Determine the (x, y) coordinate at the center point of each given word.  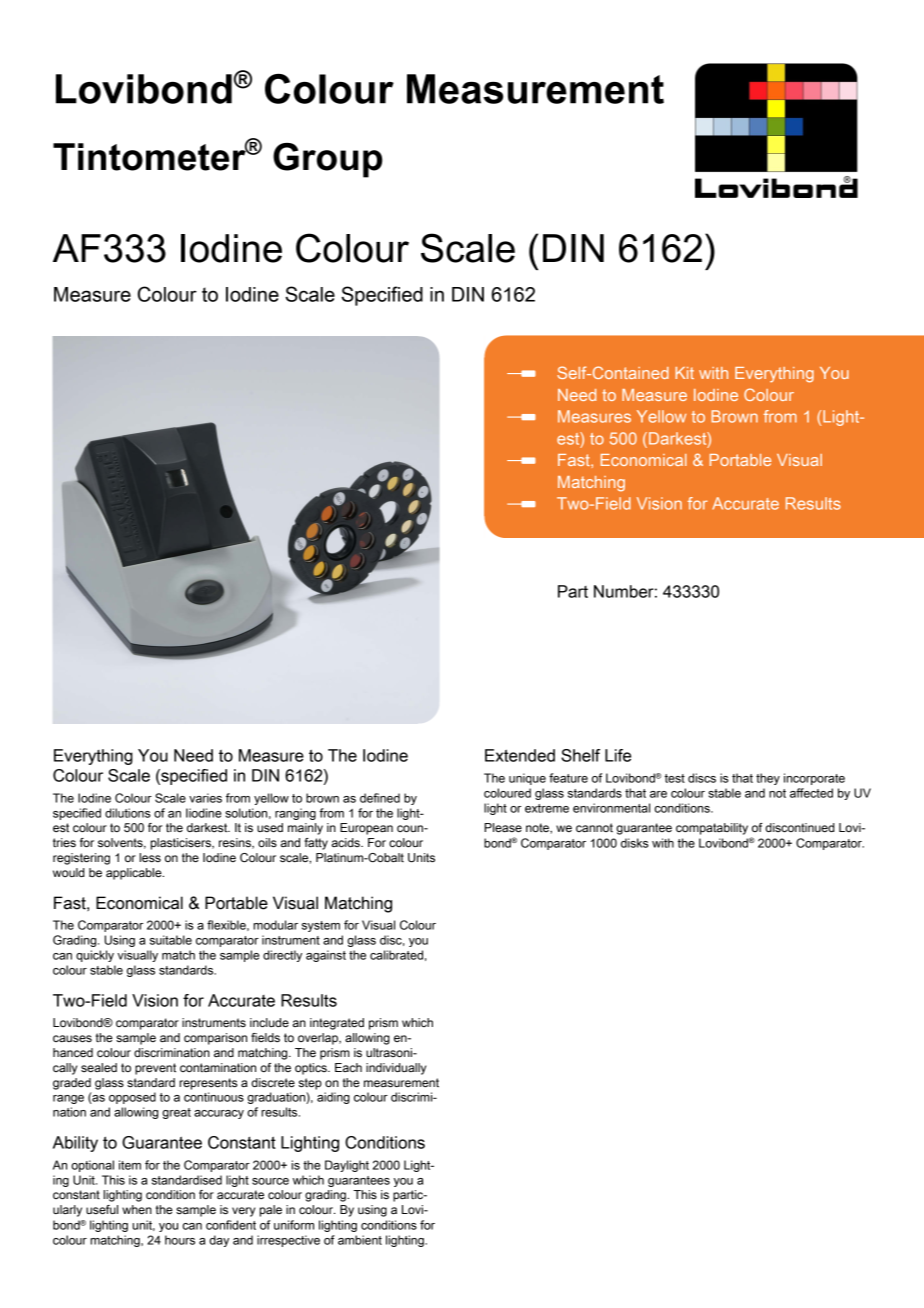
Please (503, 827)
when (137, 1209)
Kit (684, 373)
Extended (520, 755)
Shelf (580, 755)
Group (327, 160)
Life (618, 755)
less (150, 857)
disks (635, 843)
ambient (360, 1240)
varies (205, 798)
